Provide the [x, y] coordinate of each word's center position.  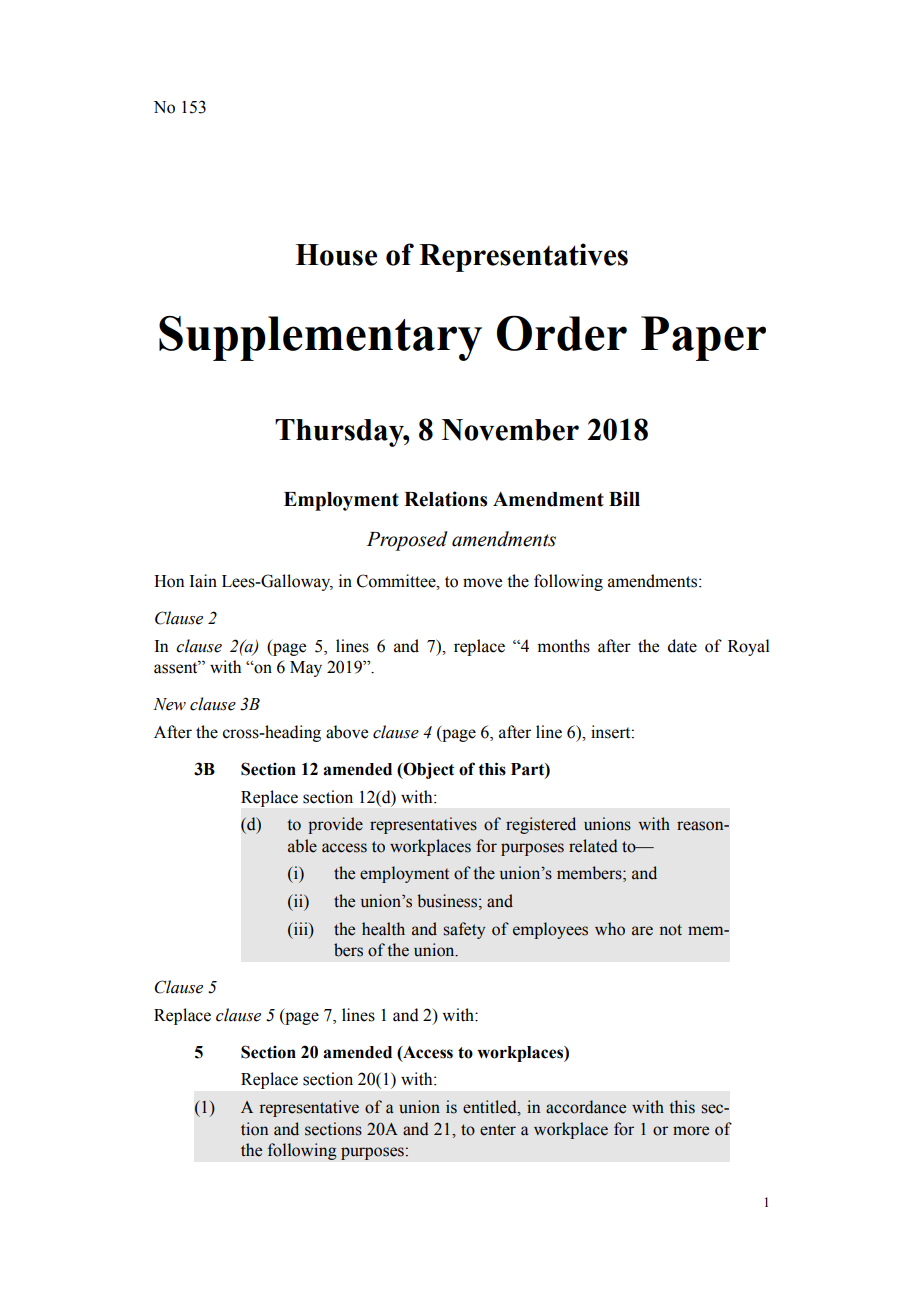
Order [562, 333]
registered [541, 825]
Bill [624, 498]
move [482, 583]
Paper [703, 338]
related [593, 846]
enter [498, 1130]
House [336, 255]
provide [335, 825]
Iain [203, 581]
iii [300, 928]
